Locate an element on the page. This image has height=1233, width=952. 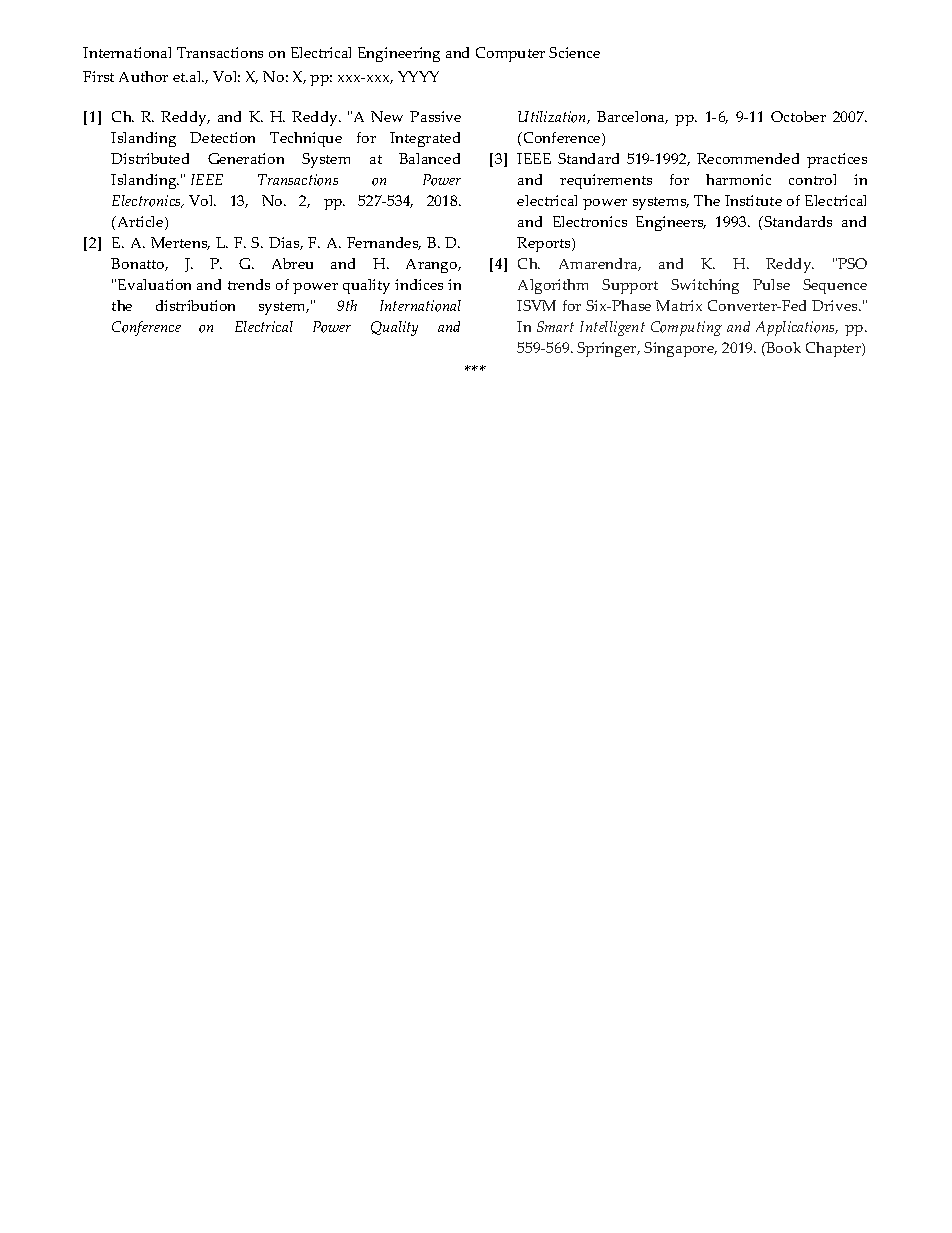
Balanced is located at coordinates (429, 158).
